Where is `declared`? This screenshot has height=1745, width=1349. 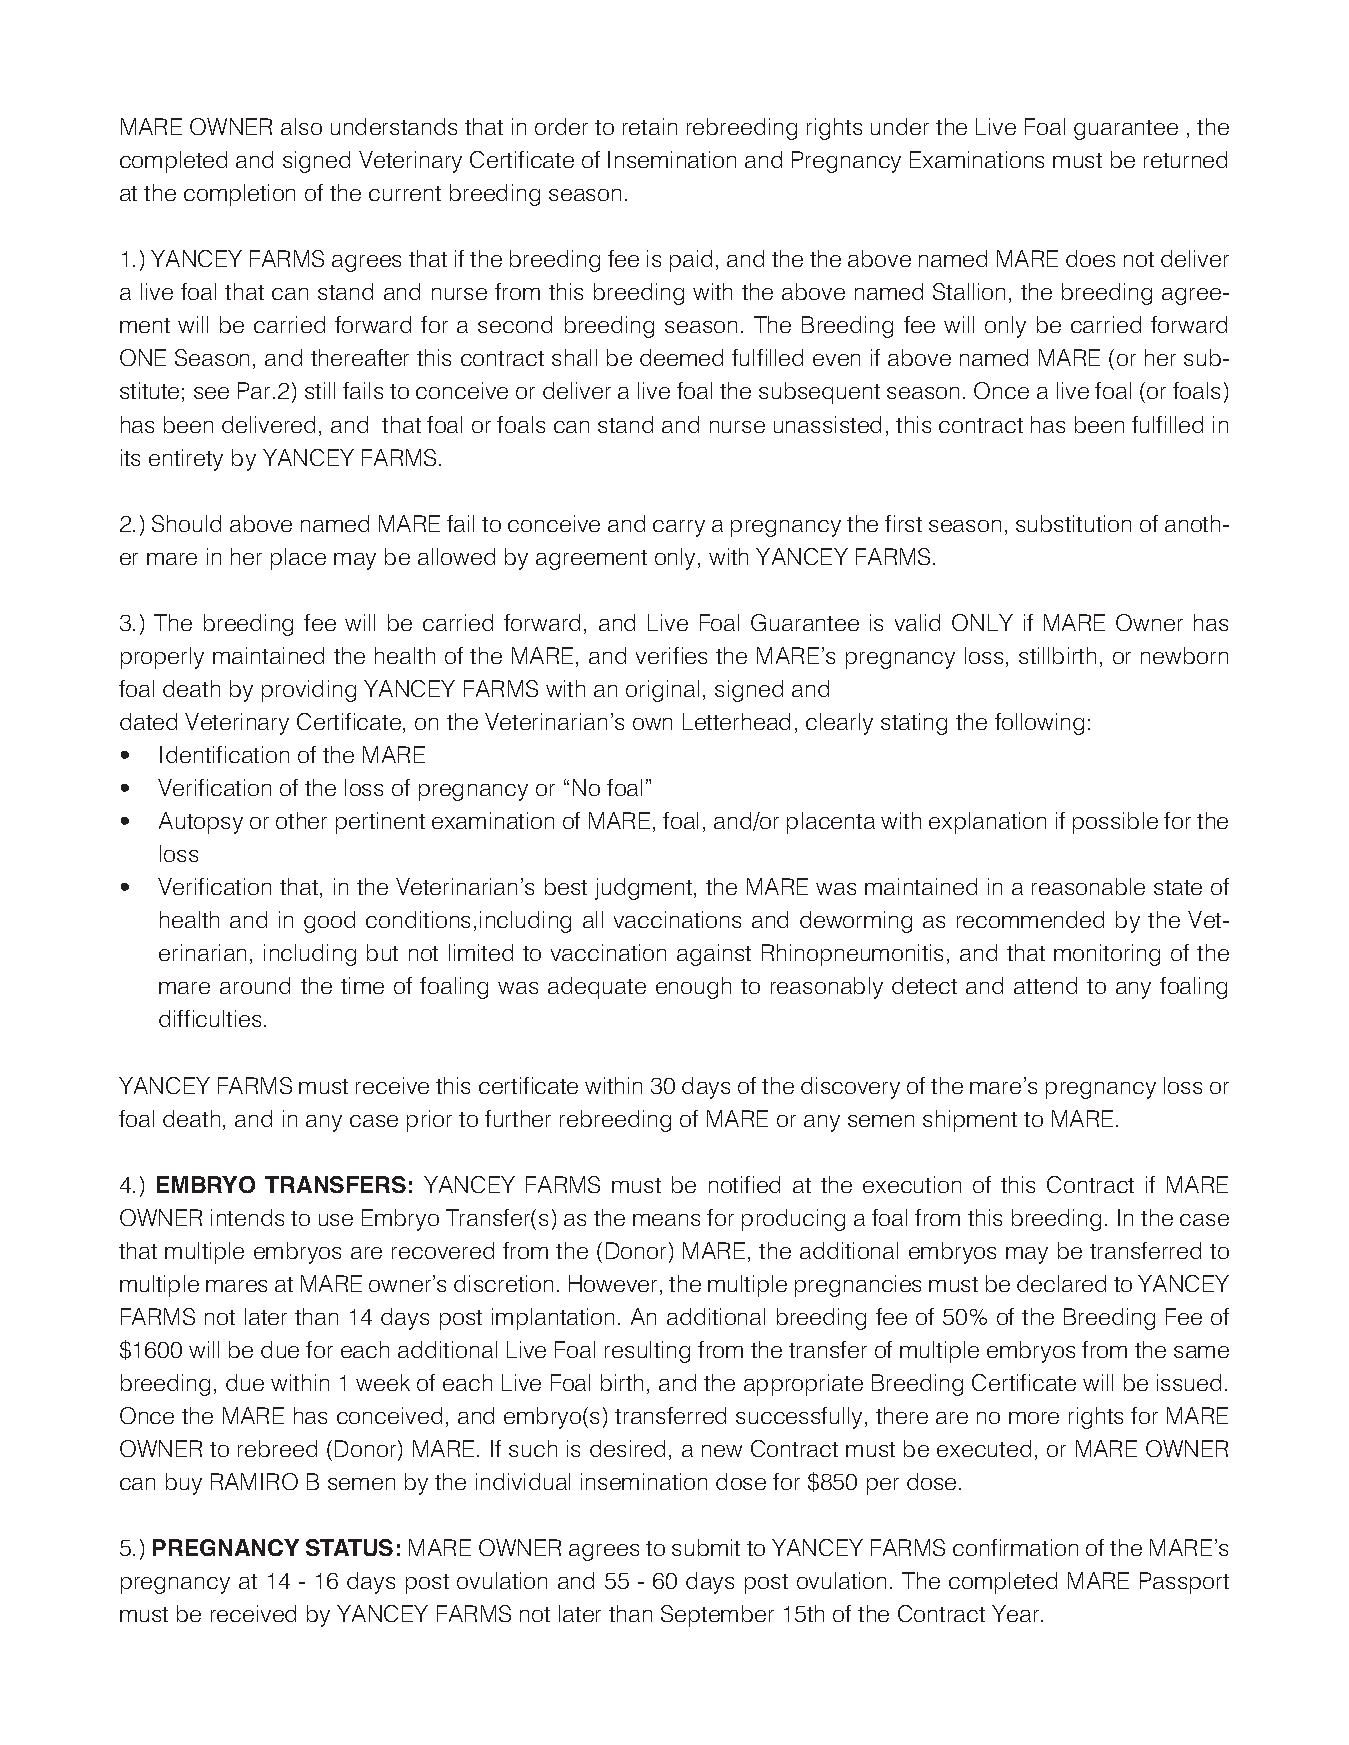 declared is located at coordinates (1061, 1283).
